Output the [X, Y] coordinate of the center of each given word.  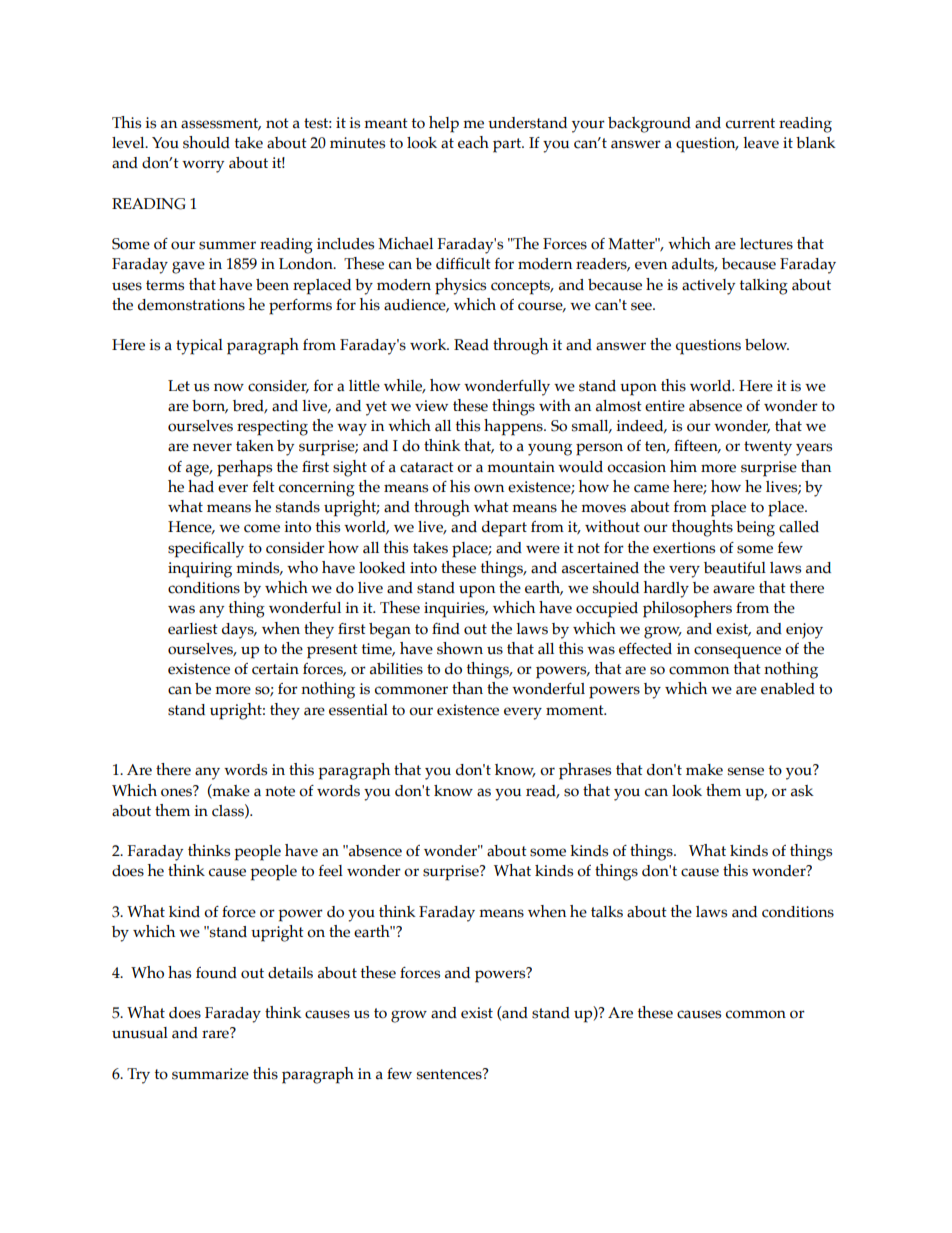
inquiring [200, 570]
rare [216, 1034]
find [446, 629]
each [473, 142]
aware [734, 589]
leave [761, 143]
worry [203, 166]
